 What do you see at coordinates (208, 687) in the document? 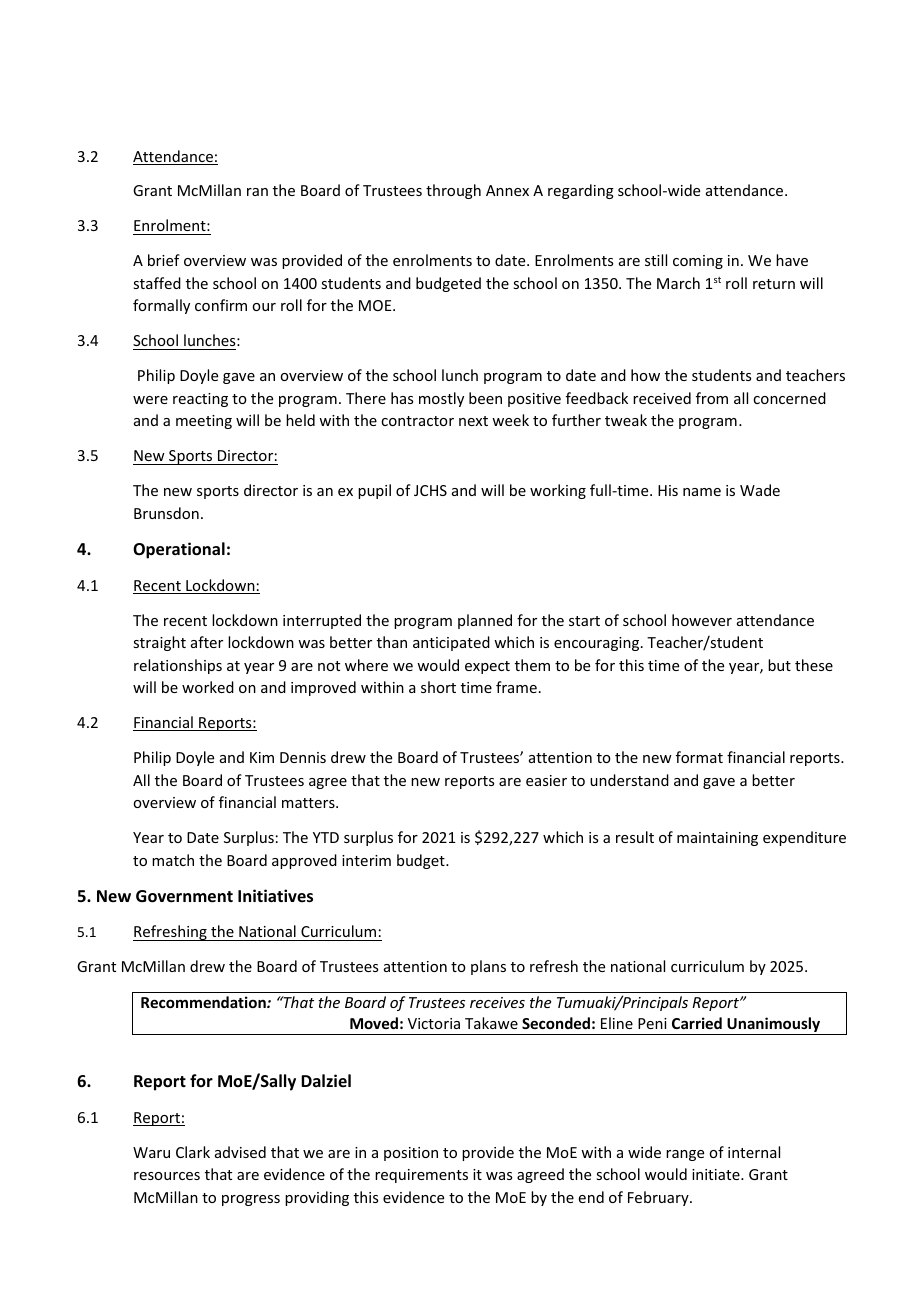
I see `worked` at bounding box center [208, 687].
